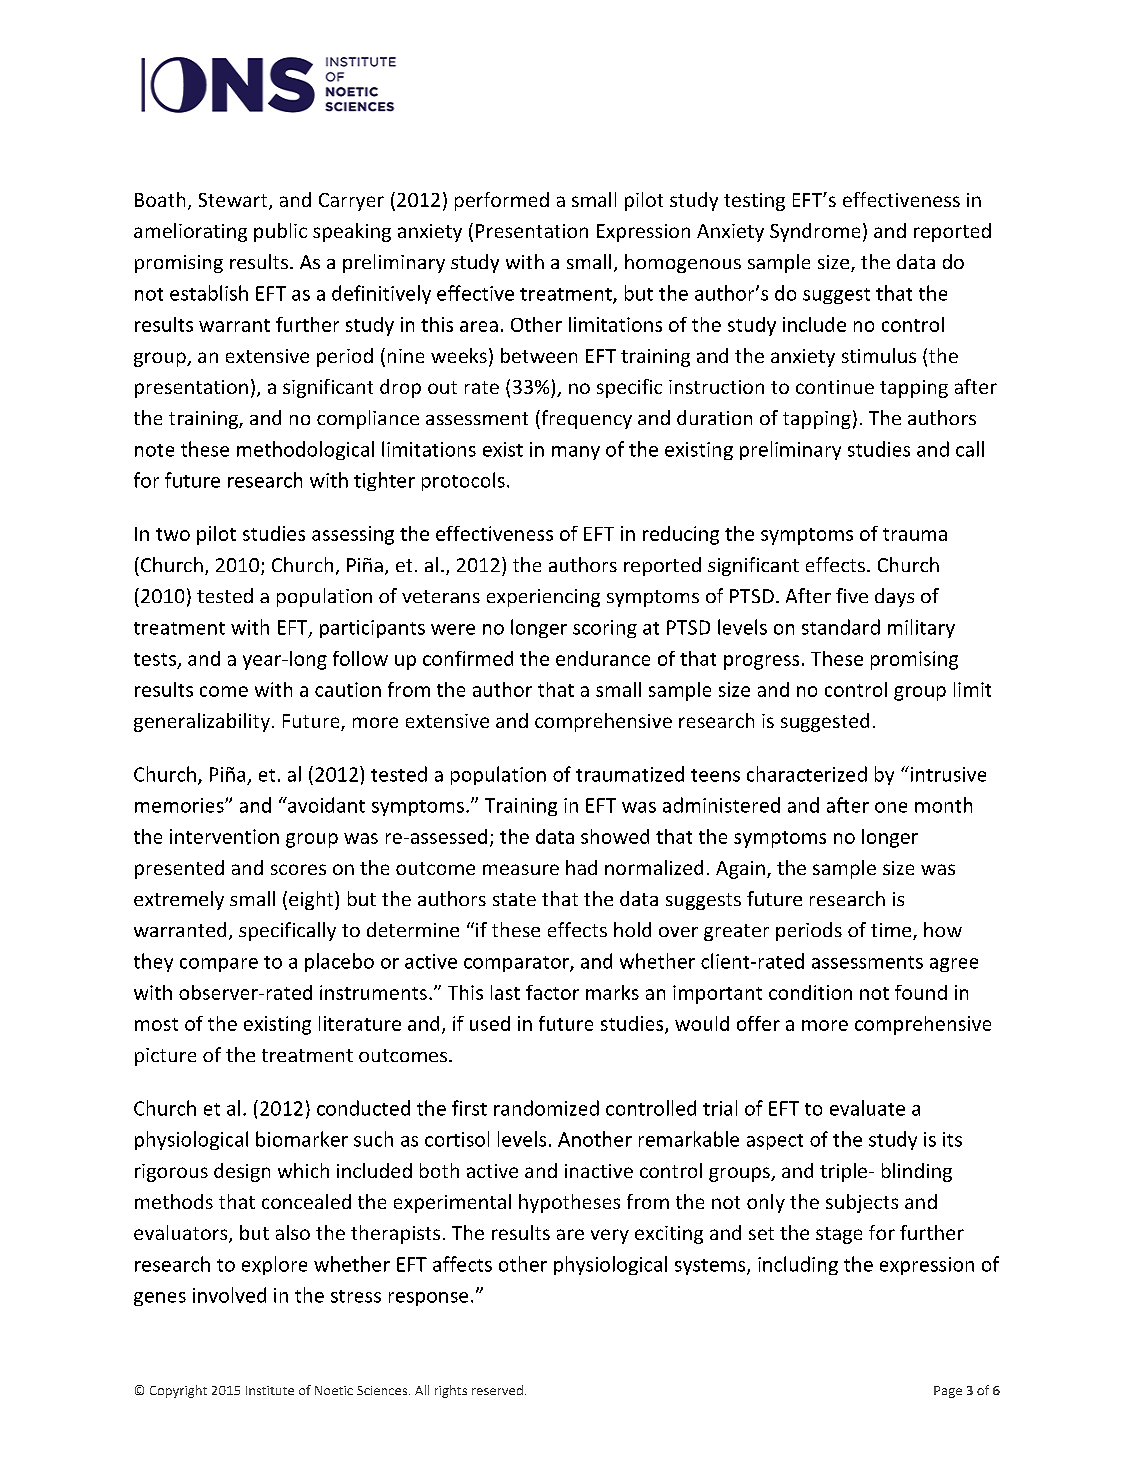 The width and height of the image is (1133, 1466). Describe the element at coordinates (502, 201) in the image. I see `performed` at that location.
